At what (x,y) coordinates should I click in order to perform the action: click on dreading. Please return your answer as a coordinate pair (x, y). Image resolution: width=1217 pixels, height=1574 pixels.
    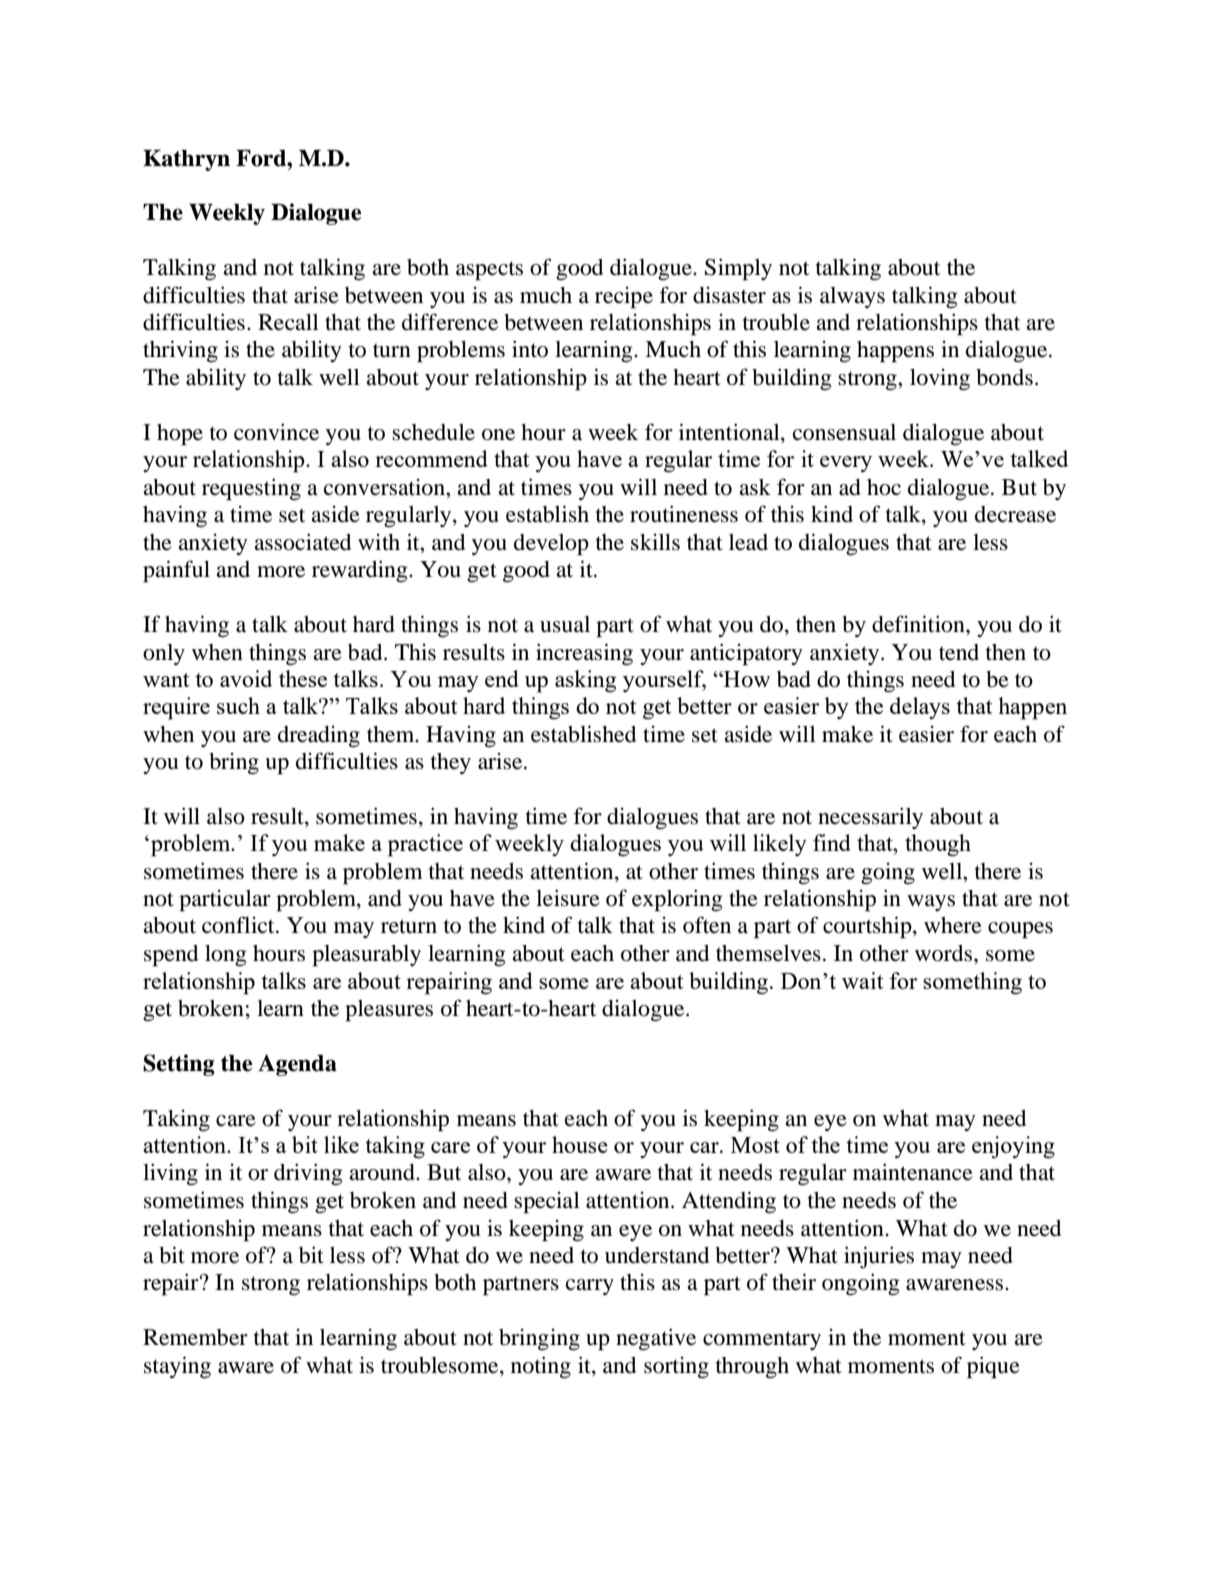
    Looking at the image, I should click on (319, 737).
